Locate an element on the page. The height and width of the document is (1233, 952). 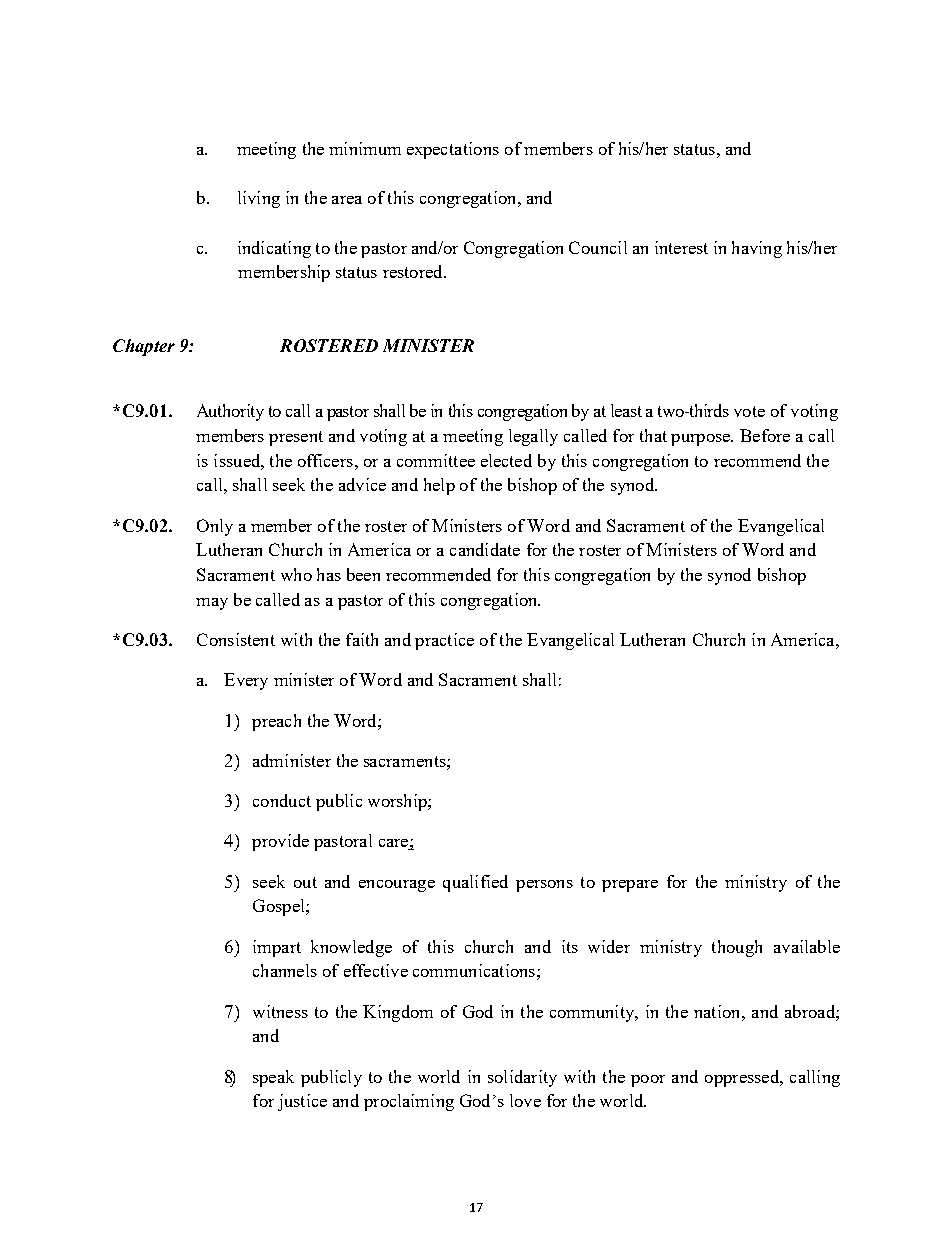
expectations is located at coordinates (453, 150).
